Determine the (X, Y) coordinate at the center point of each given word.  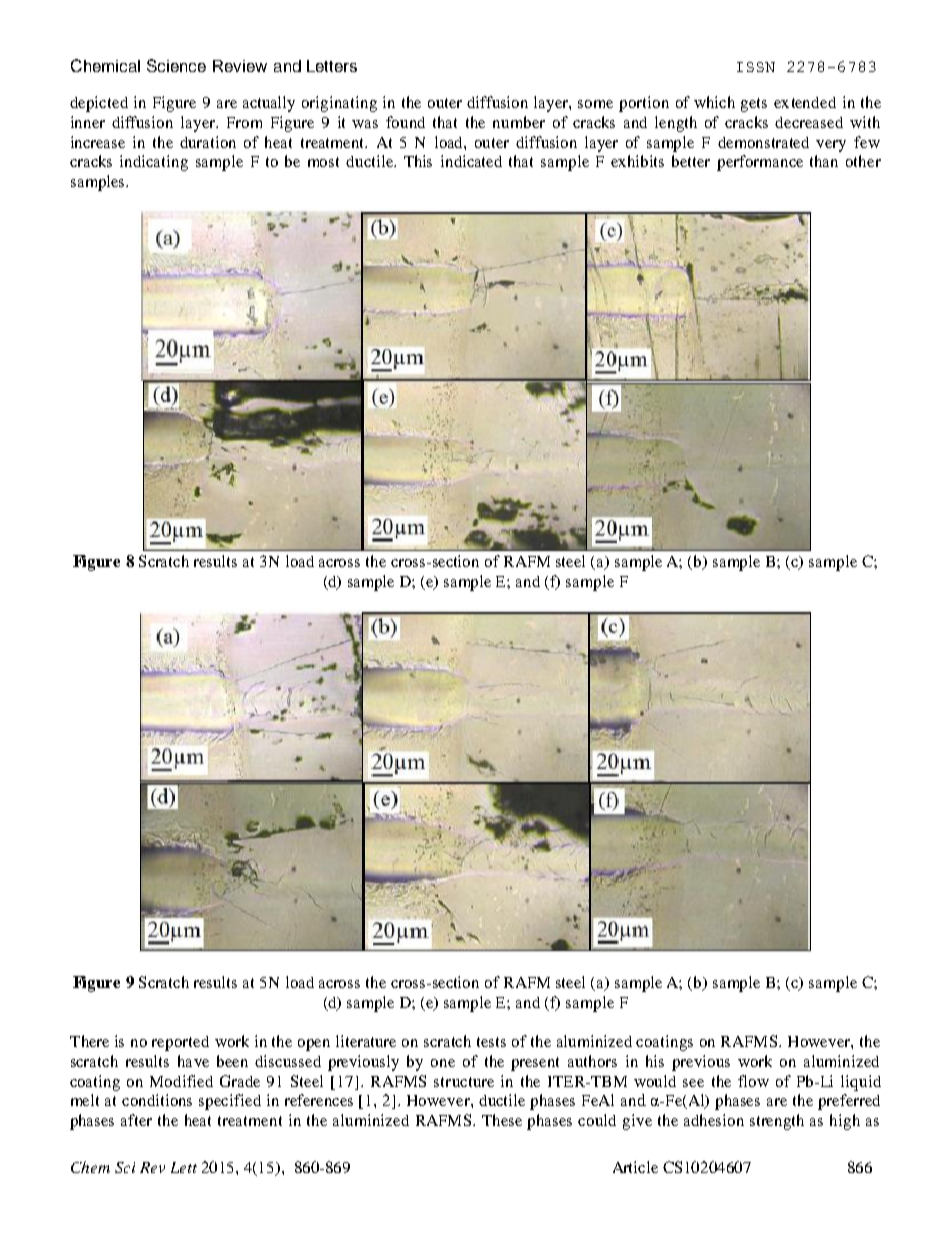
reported (180, 1043)
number (519, 122)
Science (176, 65)
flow (753, 1081)
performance (760, 163)
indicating (154, 163)
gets (754, 105)
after (136, 1120)
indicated (471, 161)
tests (491, 1042)
